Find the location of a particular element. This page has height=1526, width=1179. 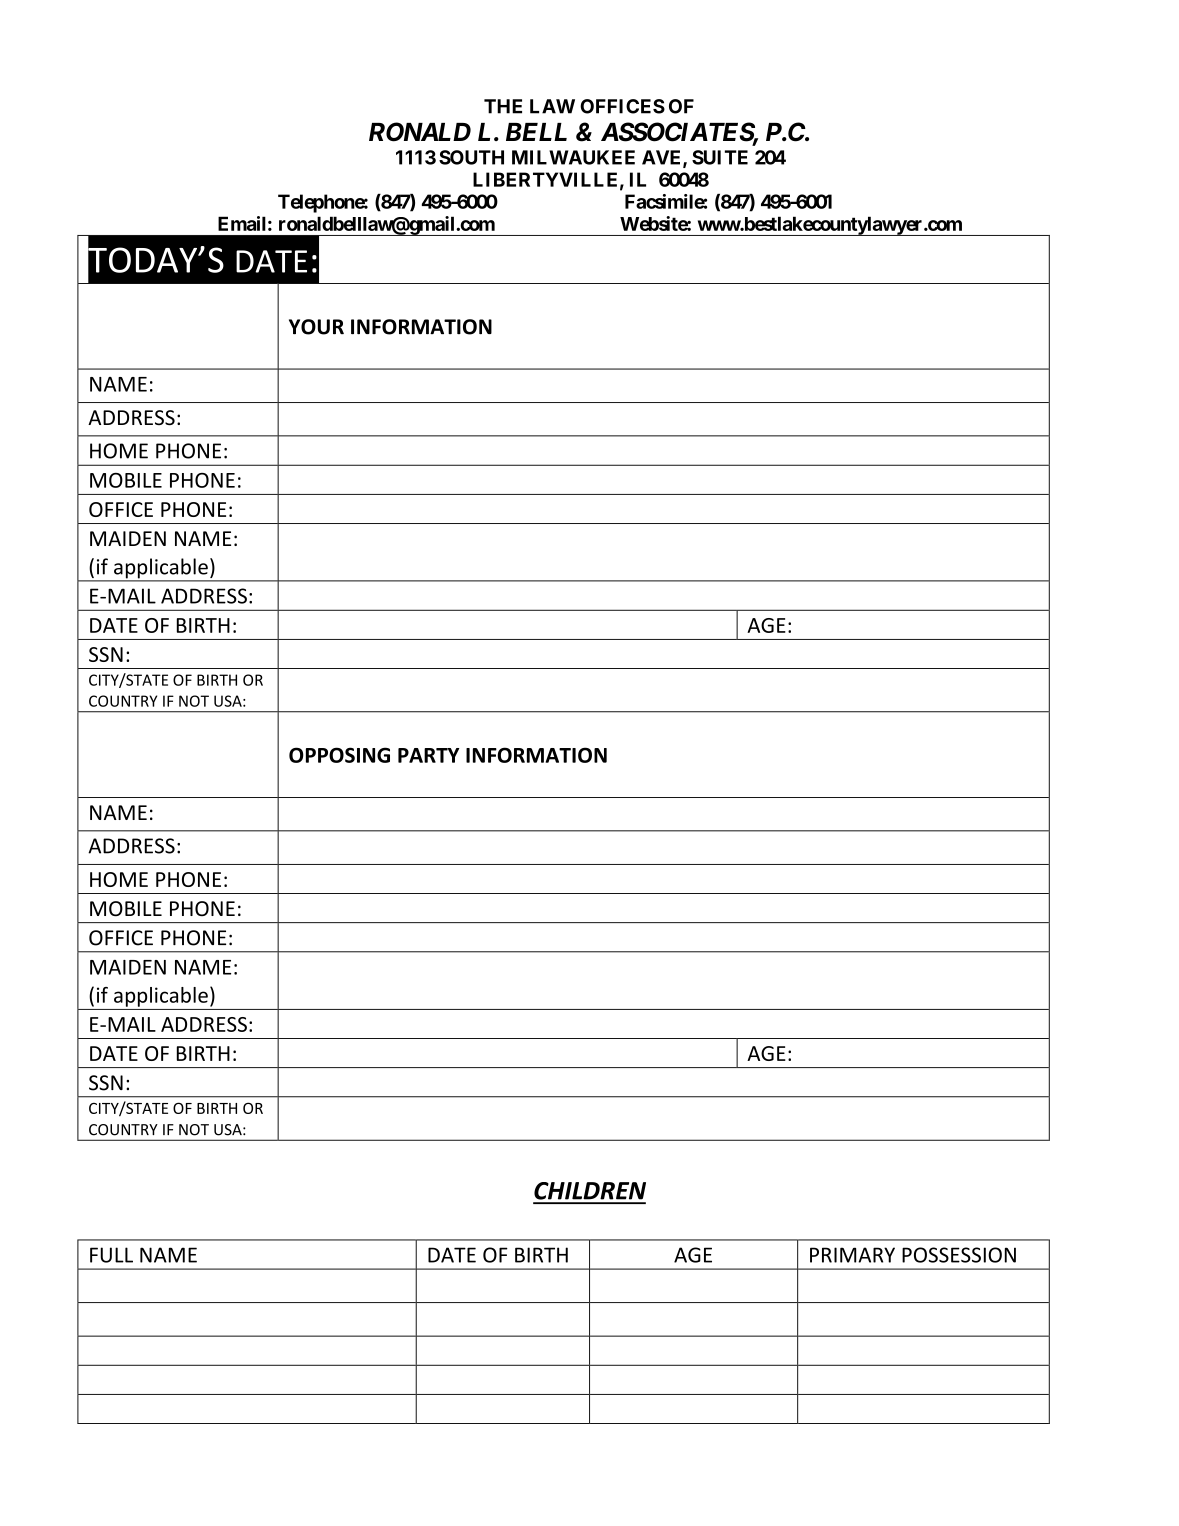

OPPOSING is located at coordinates (339, 755).
